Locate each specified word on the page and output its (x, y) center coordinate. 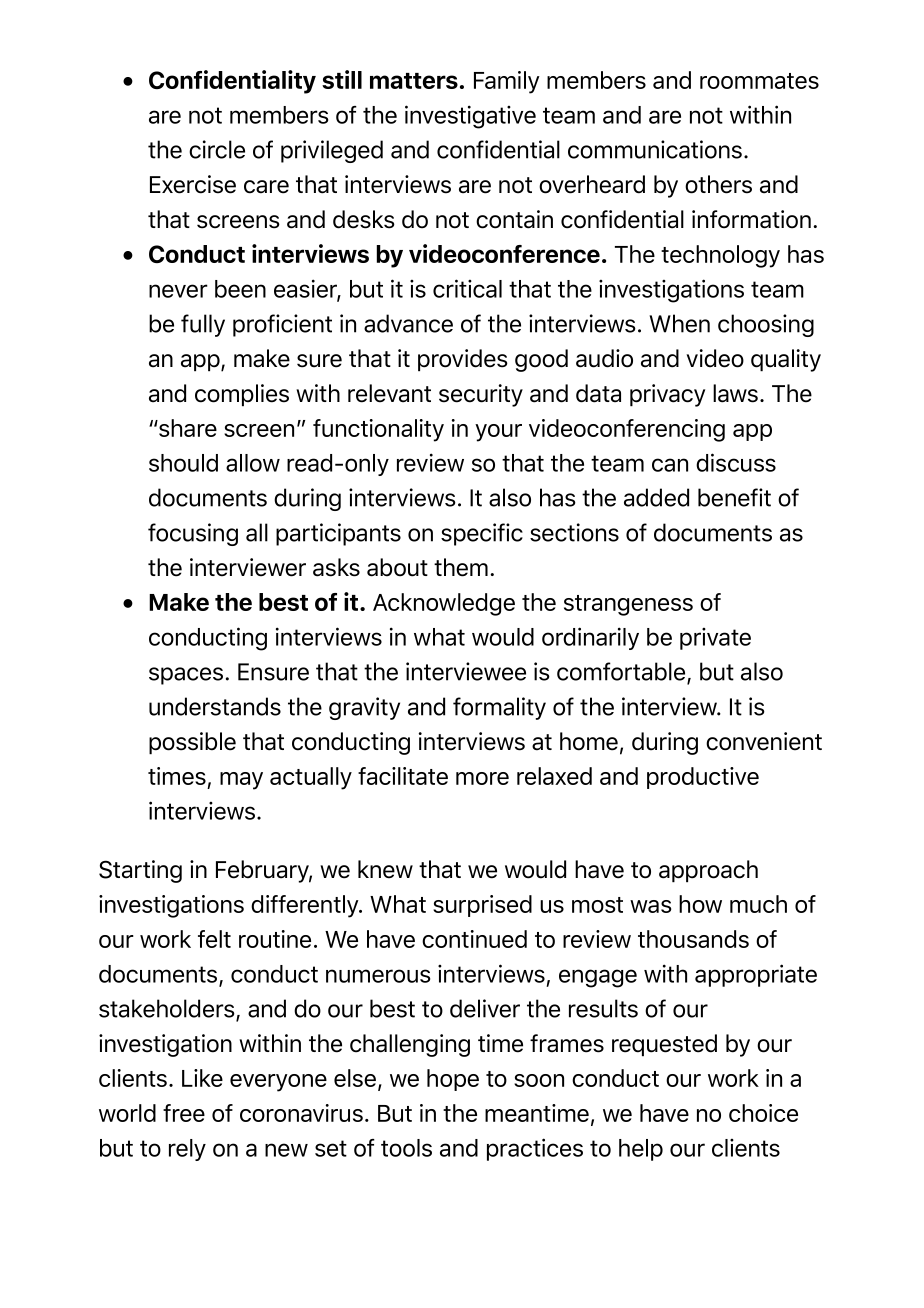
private (715, 639)
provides (463, 360)
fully (203, 325)
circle (217, 149)
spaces (186, 676)
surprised (482, 906)
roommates (759, 81)
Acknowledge (444, 604)
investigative (470, 117)
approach (708, 871)
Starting (140, 871)
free (184, 1113)
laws (735, 393)
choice (763, 1113)
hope (453, 1080)
